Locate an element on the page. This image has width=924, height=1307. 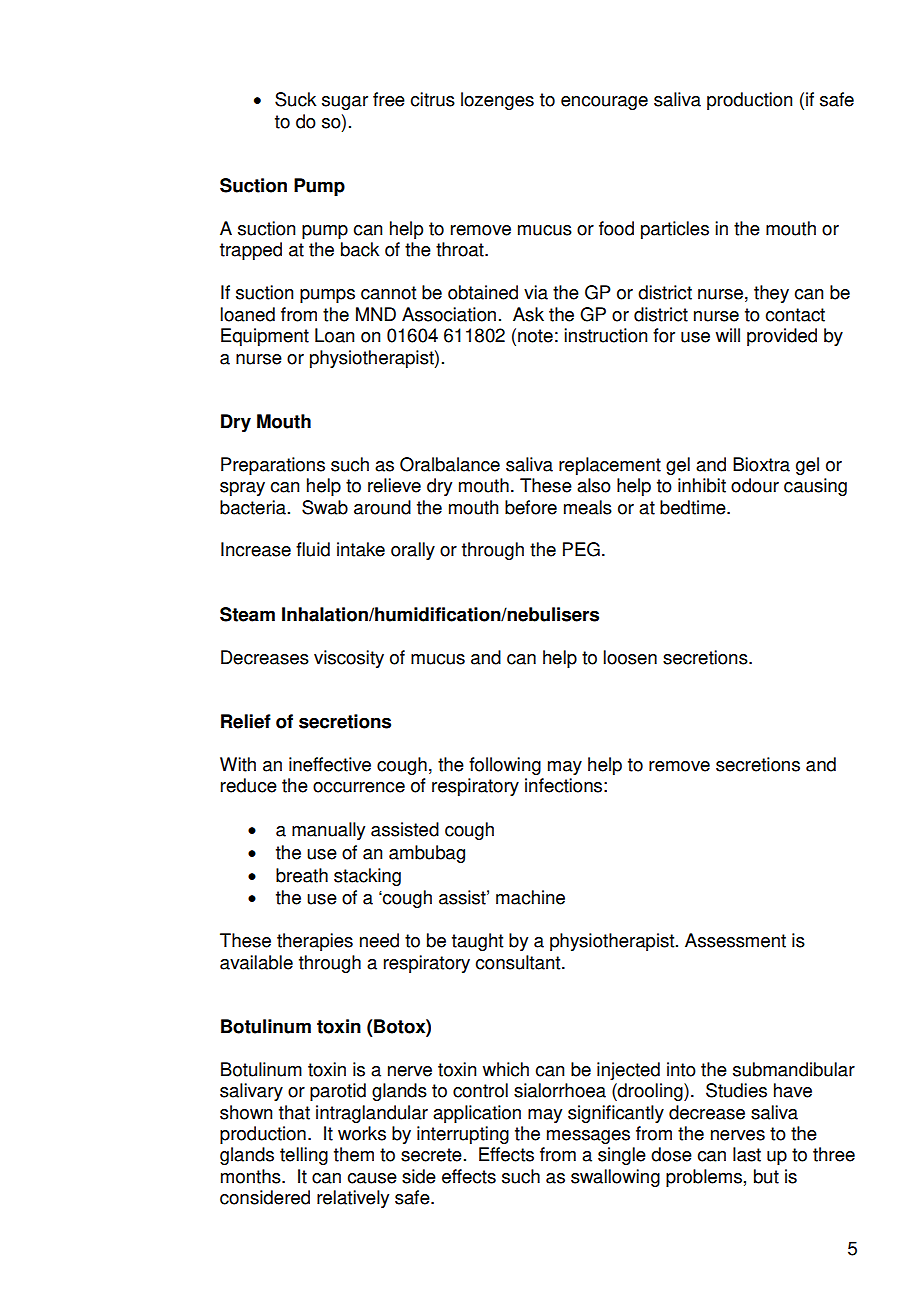
Suck is located at coordinates (295, 99).
